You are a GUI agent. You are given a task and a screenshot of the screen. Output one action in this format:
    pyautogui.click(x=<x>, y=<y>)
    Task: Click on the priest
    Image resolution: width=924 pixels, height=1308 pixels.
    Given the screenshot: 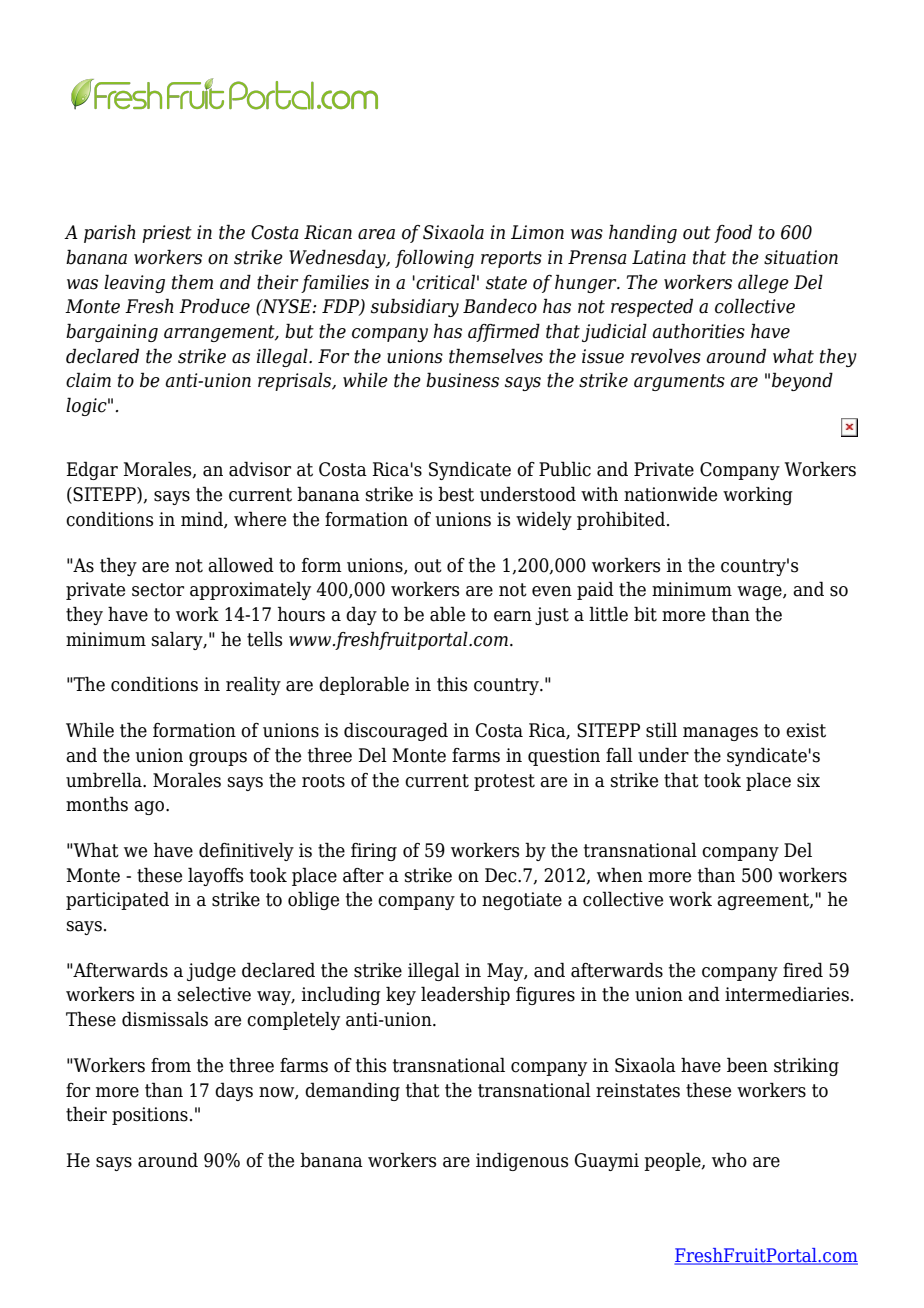 What is the action you would take?
    pyautogui.click(x=167, y=234)
